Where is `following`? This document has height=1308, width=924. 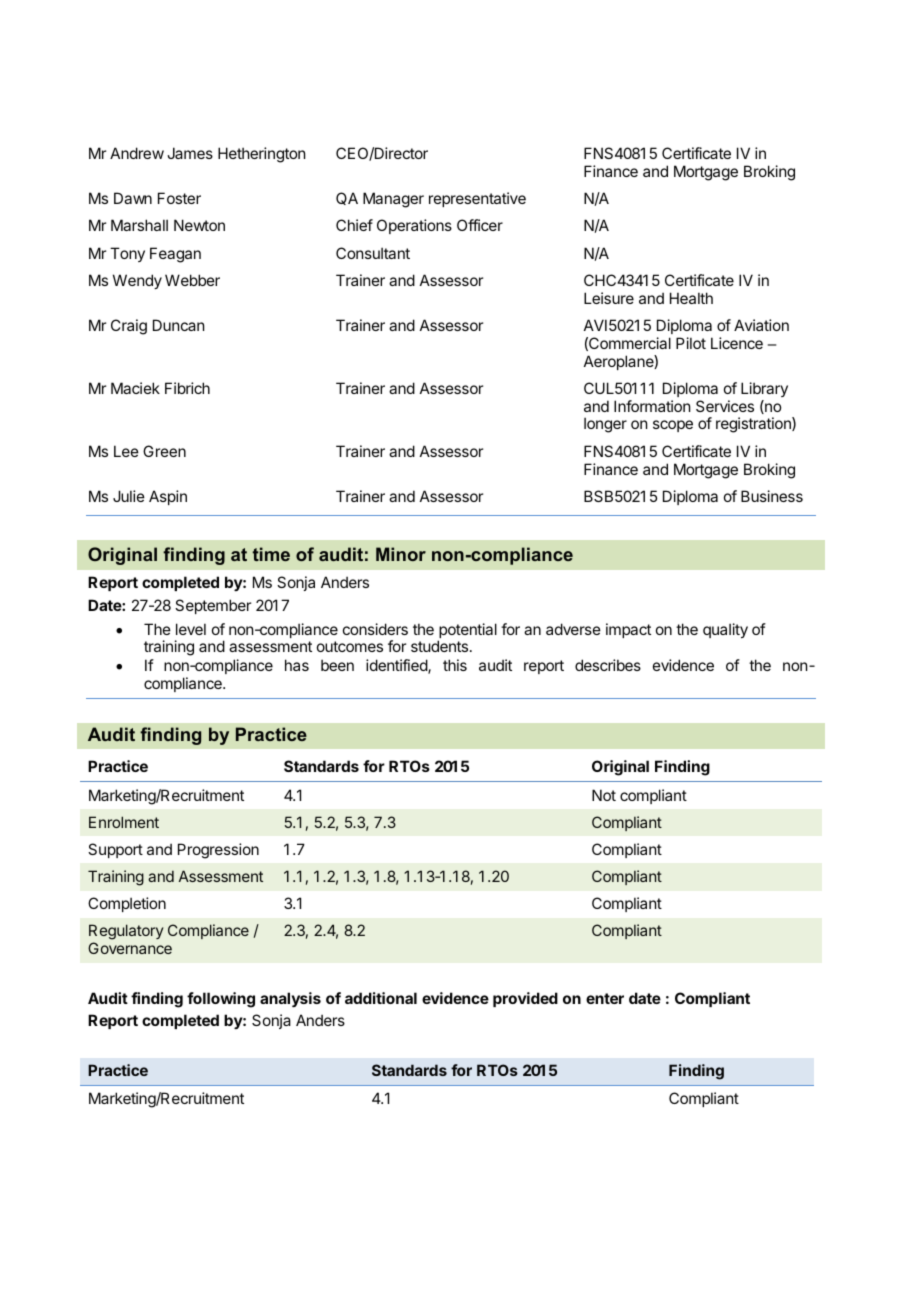
following is located at coordinates (221, 1000).
